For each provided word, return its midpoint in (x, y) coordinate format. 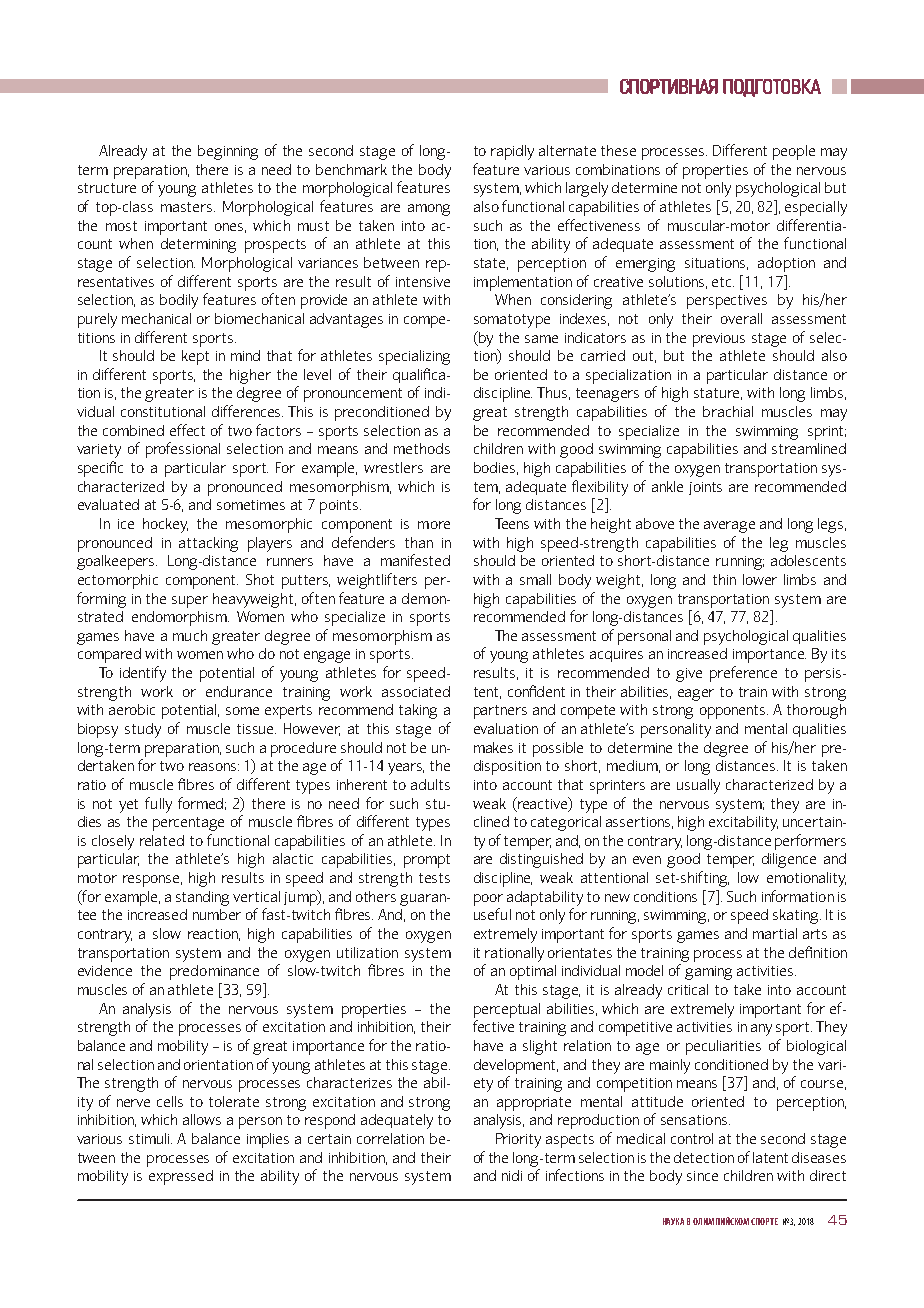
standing (202, 898)
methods (422, 448)
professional (183, 450)
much (190, 635)
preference (743, 674)
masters (188, 207)
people (794, 152)
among (429, 210)
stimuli (150, 1138)
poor (488, 900)
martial (775, 933)
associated (416, 691)
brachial (728, 411)
